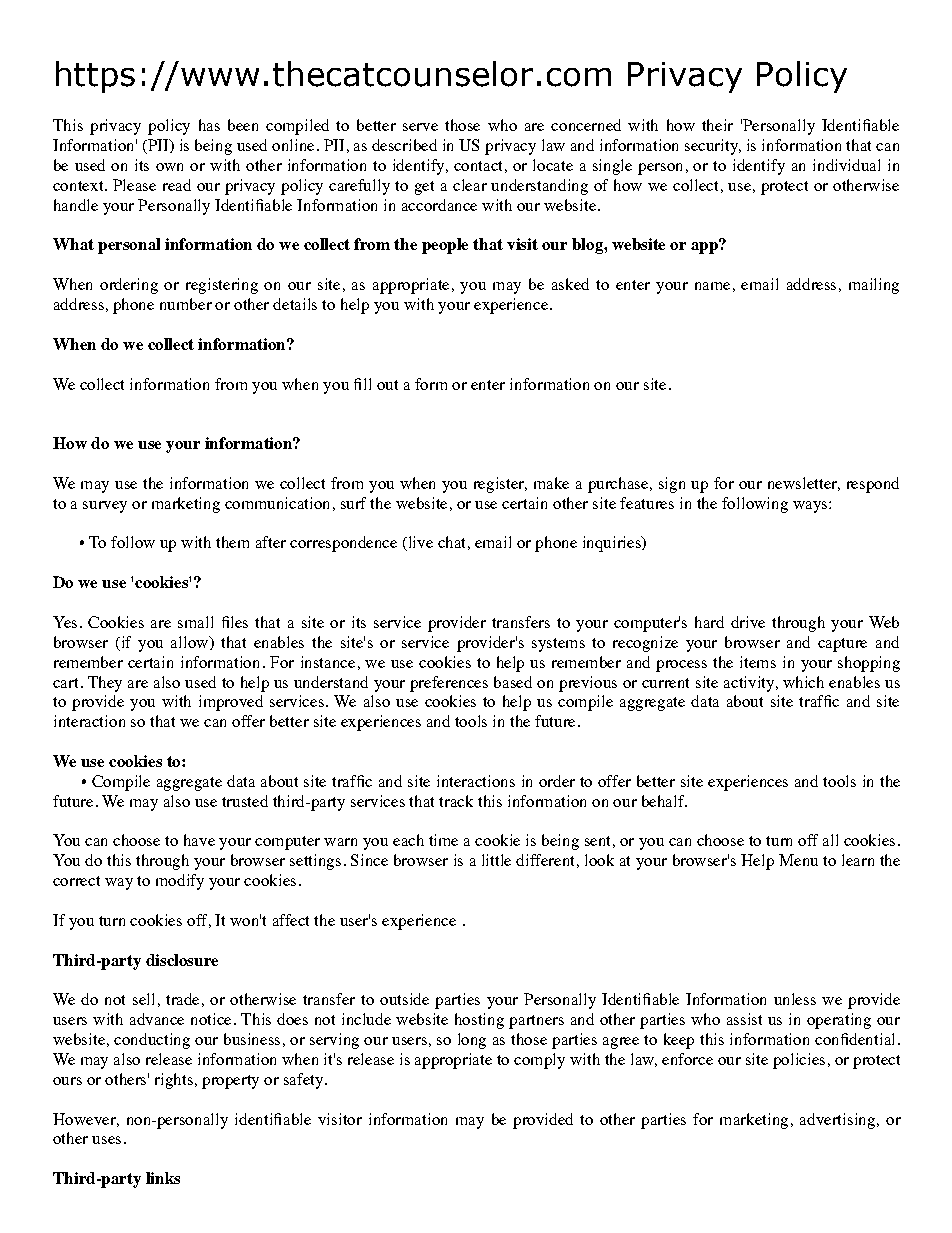  Describe the element at coordinates (539, 1061) in the screenshot. I see `comply` at that location.
